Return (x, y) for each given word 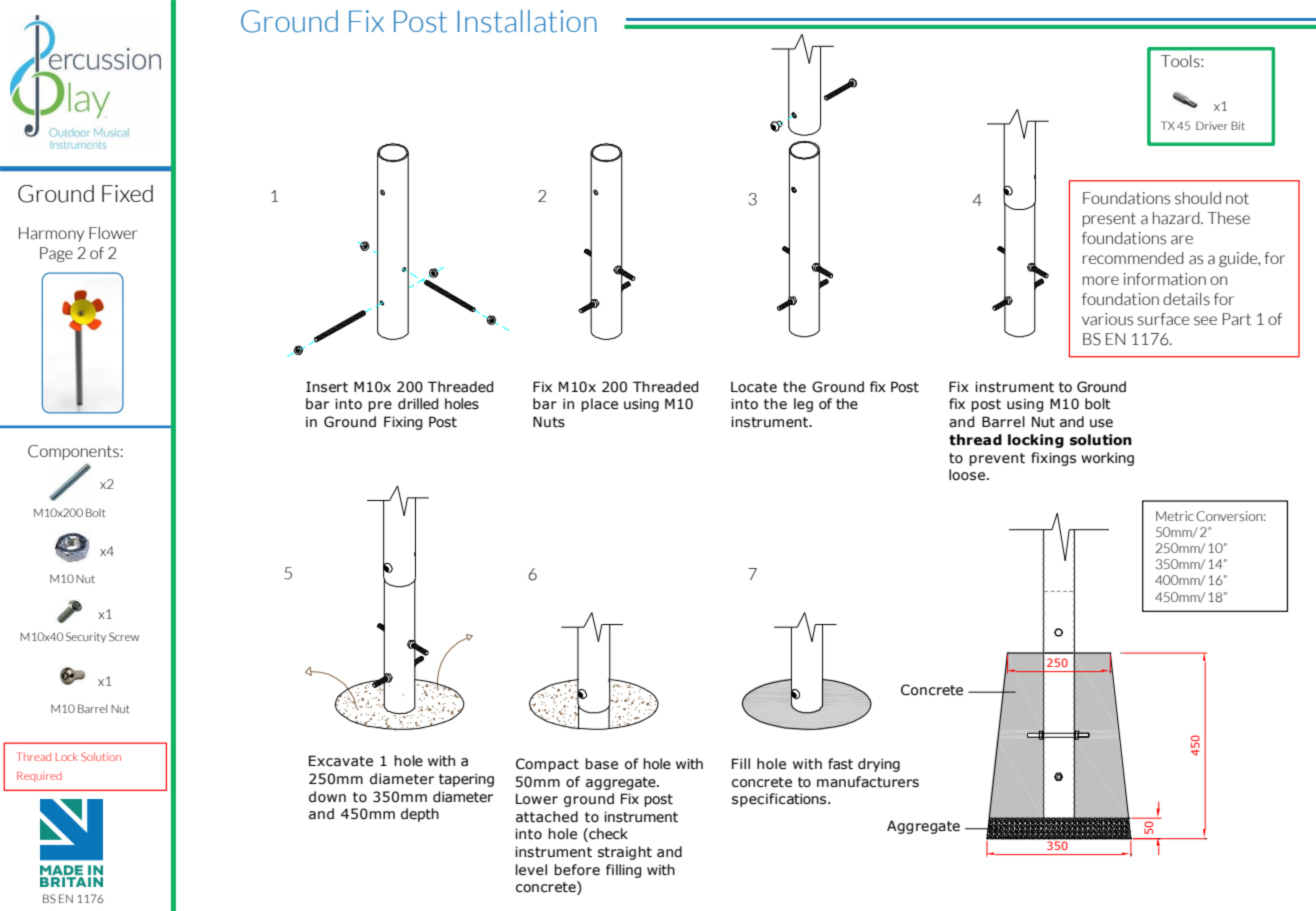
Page (56, 254)
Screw (124, 636)
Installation (527, 21)
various (1107, 319)
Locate (754, 387)
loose (967, 475)
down (327, 797)
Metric (1175, 516)
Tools (1181, 61)
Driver (1212, 125)
